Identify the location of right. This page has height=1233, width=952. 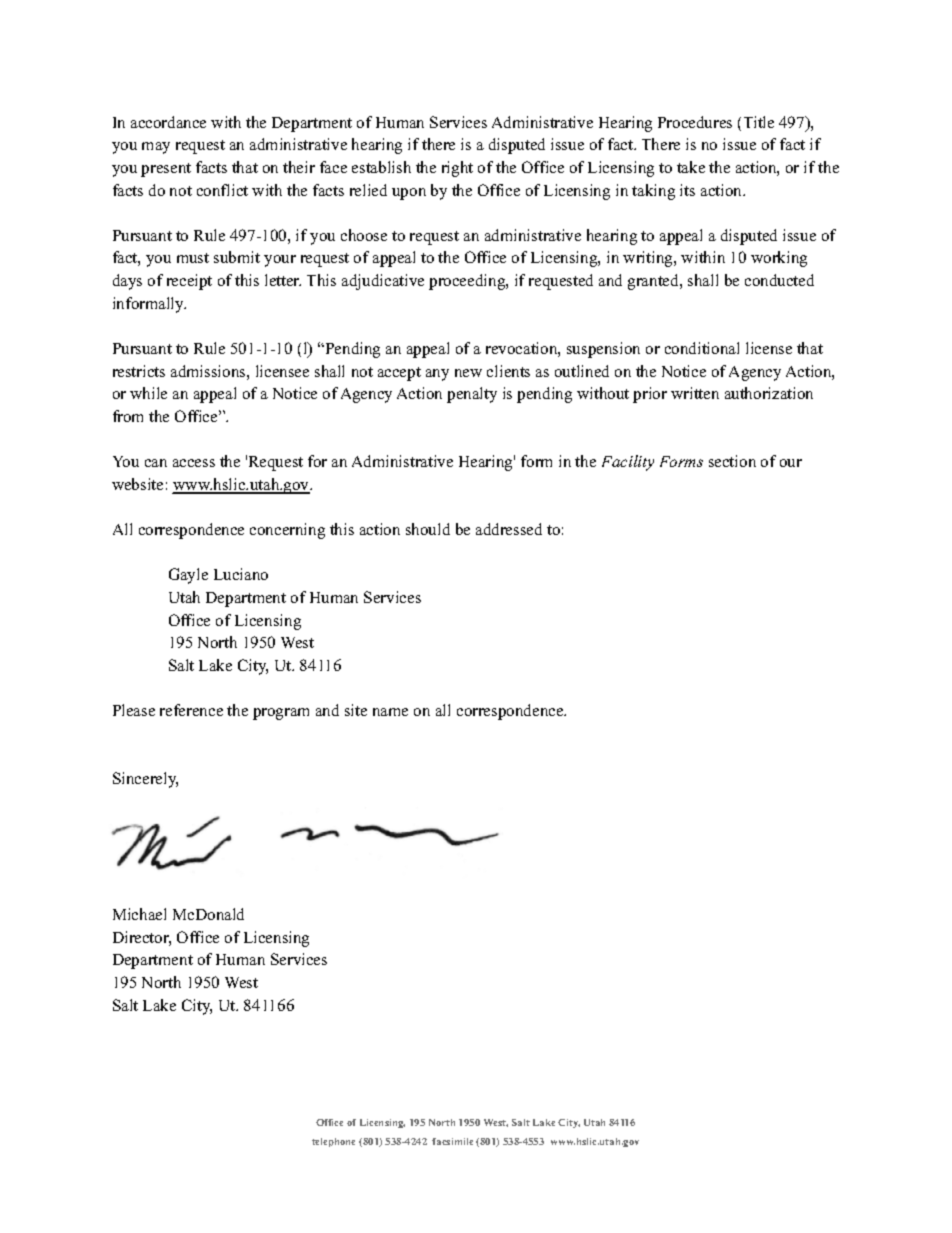
(457, 169).
